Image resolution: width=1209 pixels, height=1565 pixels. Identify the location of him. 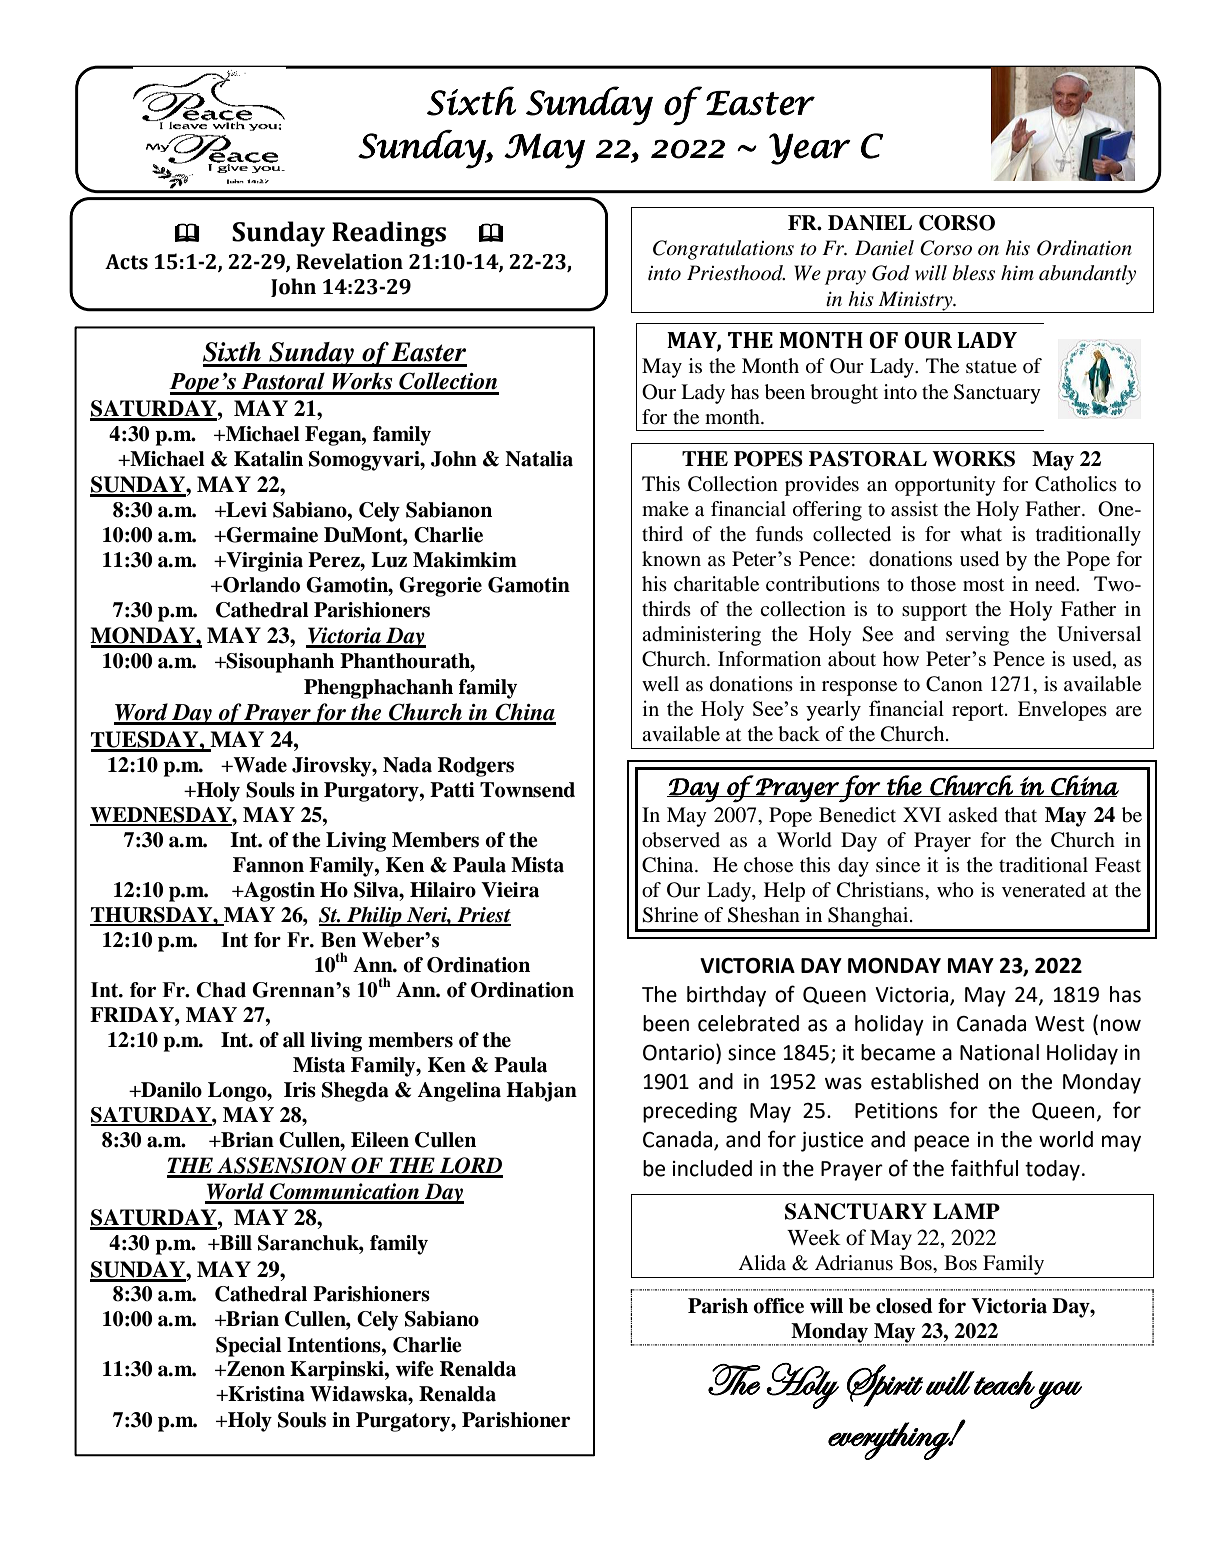
(1017, 272).
